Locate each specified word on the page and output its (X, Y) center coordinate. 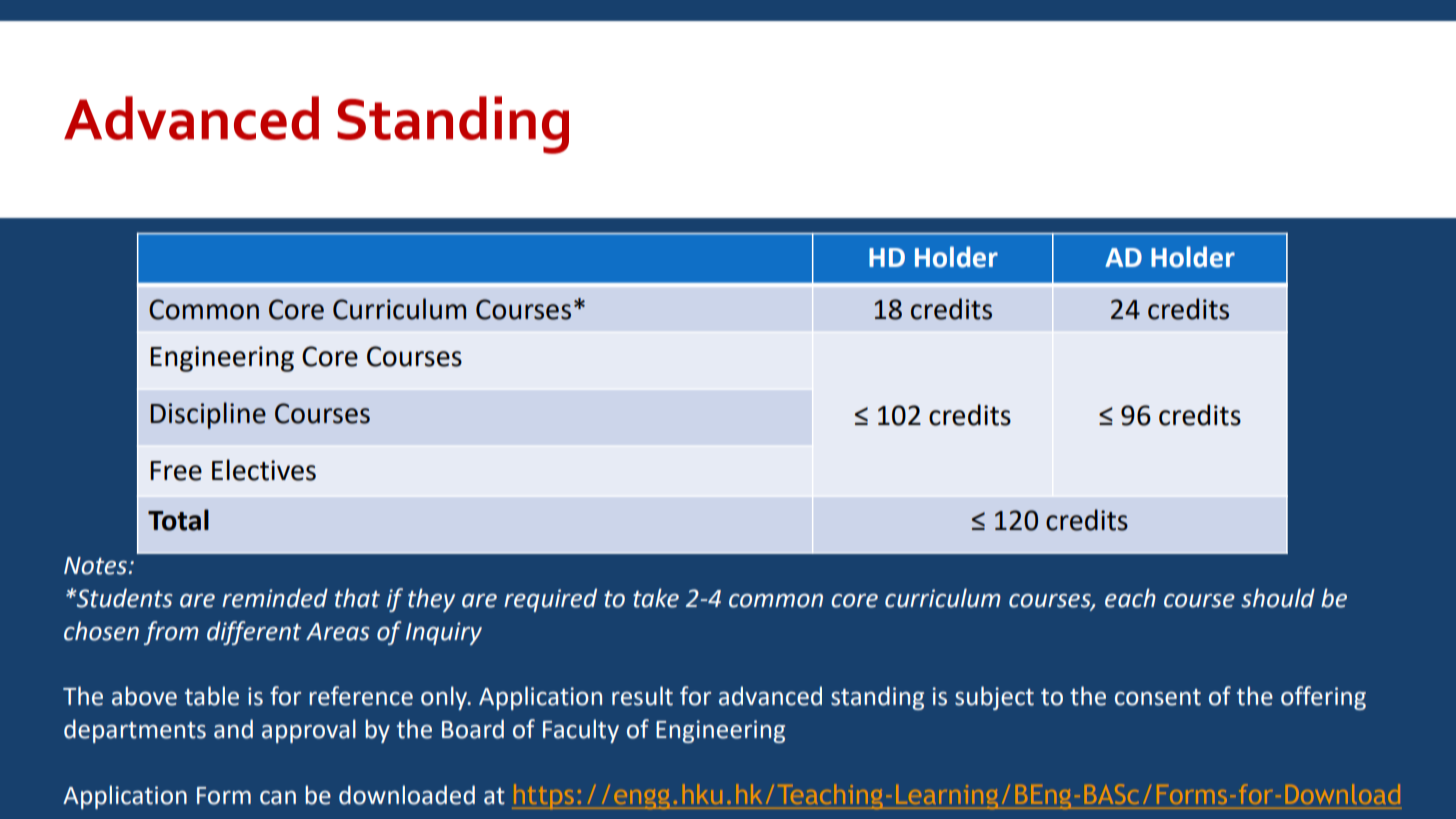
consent (1158, 697)
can (278, 798)
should (1278, 598)
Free (176, 471)
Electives (264, 470)
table (212, 696)
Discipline (208, 415)
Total (178, 520)
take (656, 598)
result (642, 696)
